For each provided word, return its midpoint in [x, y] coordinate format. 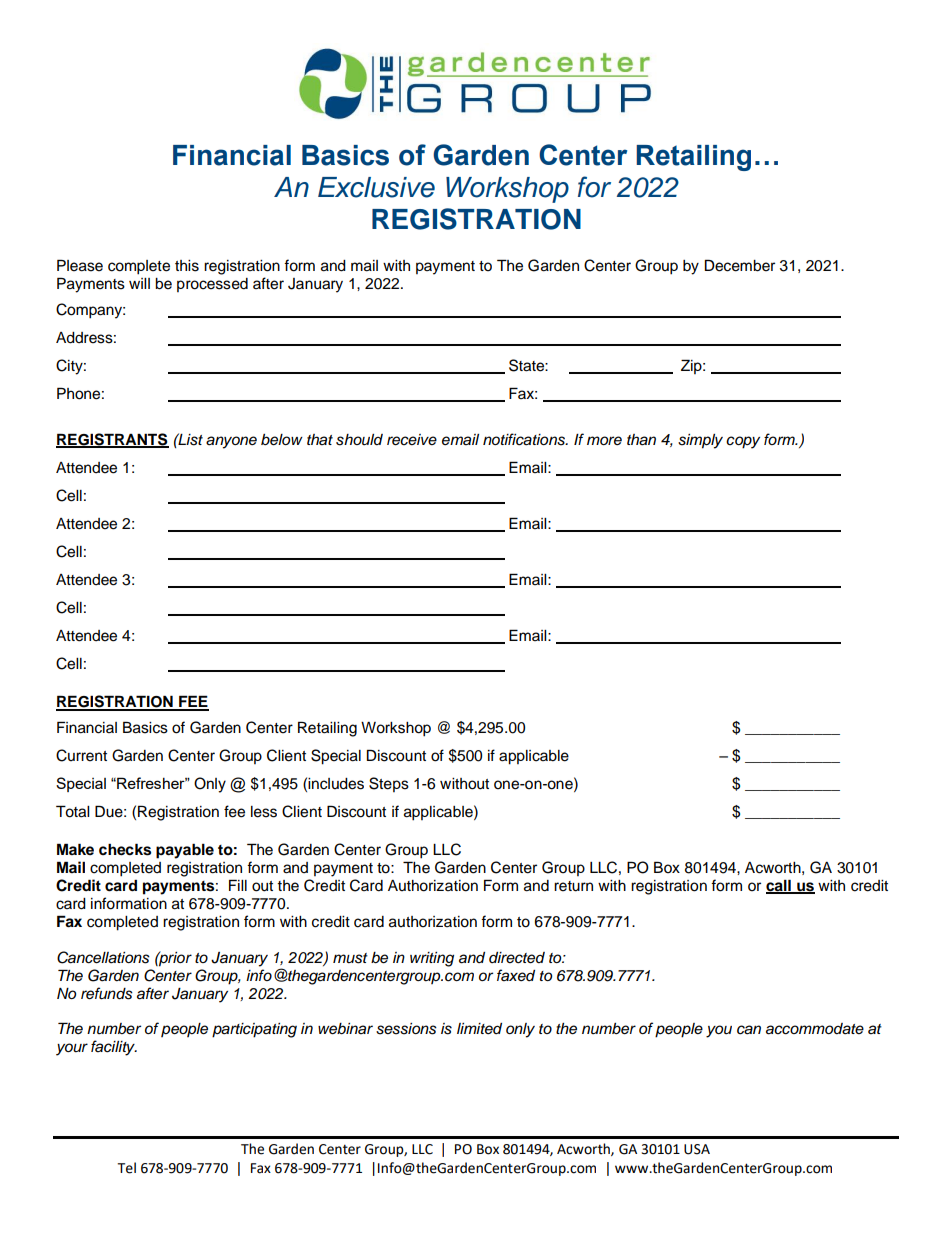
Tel [126, 1168]
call [779, 886]
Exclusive [376, 187]
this [187, 266]
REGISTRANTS [112, 440]
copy [743, 442]
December [740, 265]
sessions [406, 1029]
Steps [389, 784]
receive [412, 440]
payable [185, 851]
